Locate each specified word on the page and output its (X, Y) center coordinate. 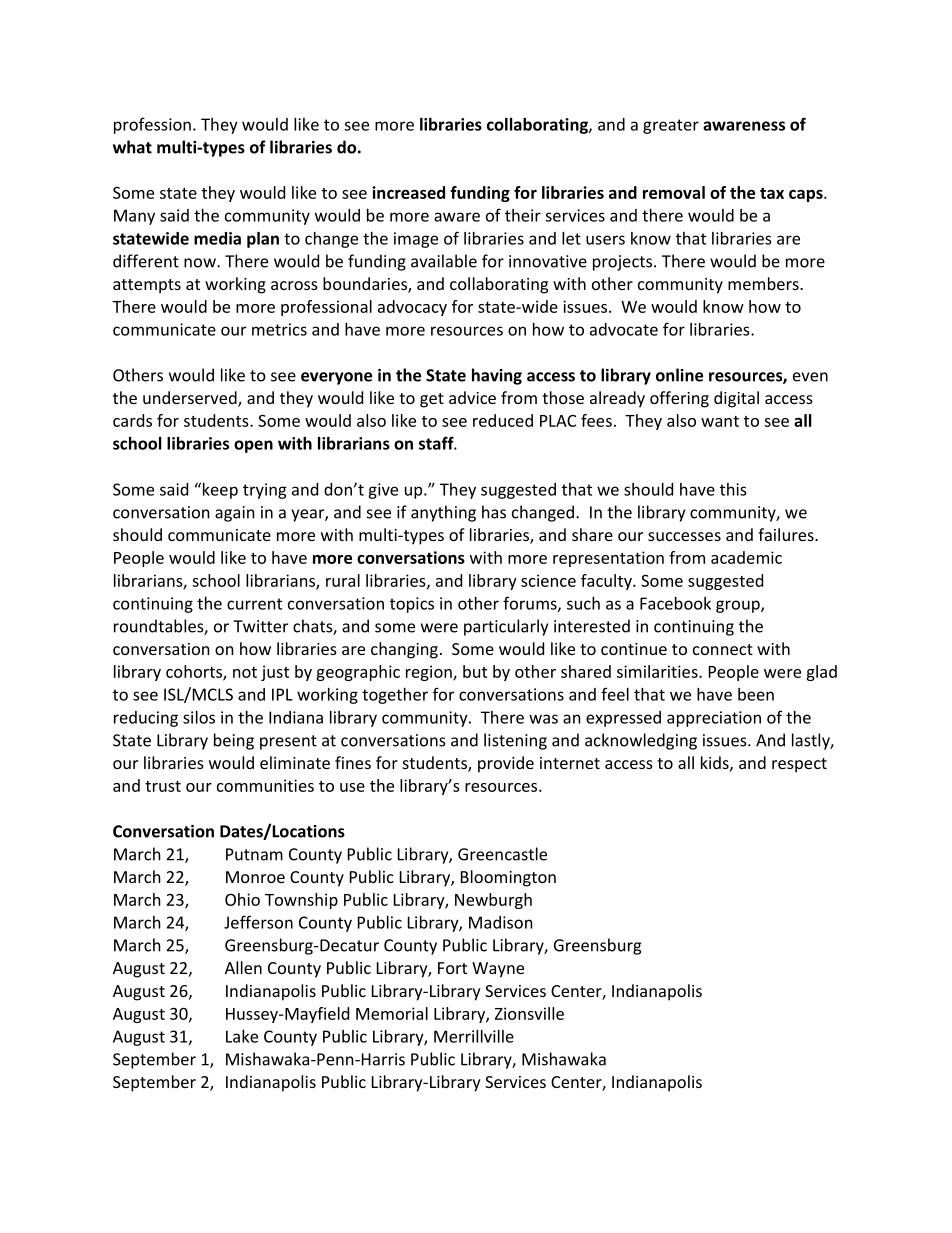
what (132, 147)
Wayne (498, 970)
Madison (501, 922)
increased (408, 192)
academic (746, 557)
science (548, 580)
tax (772, 193)
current (254, 604)
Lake (242, 1036)
